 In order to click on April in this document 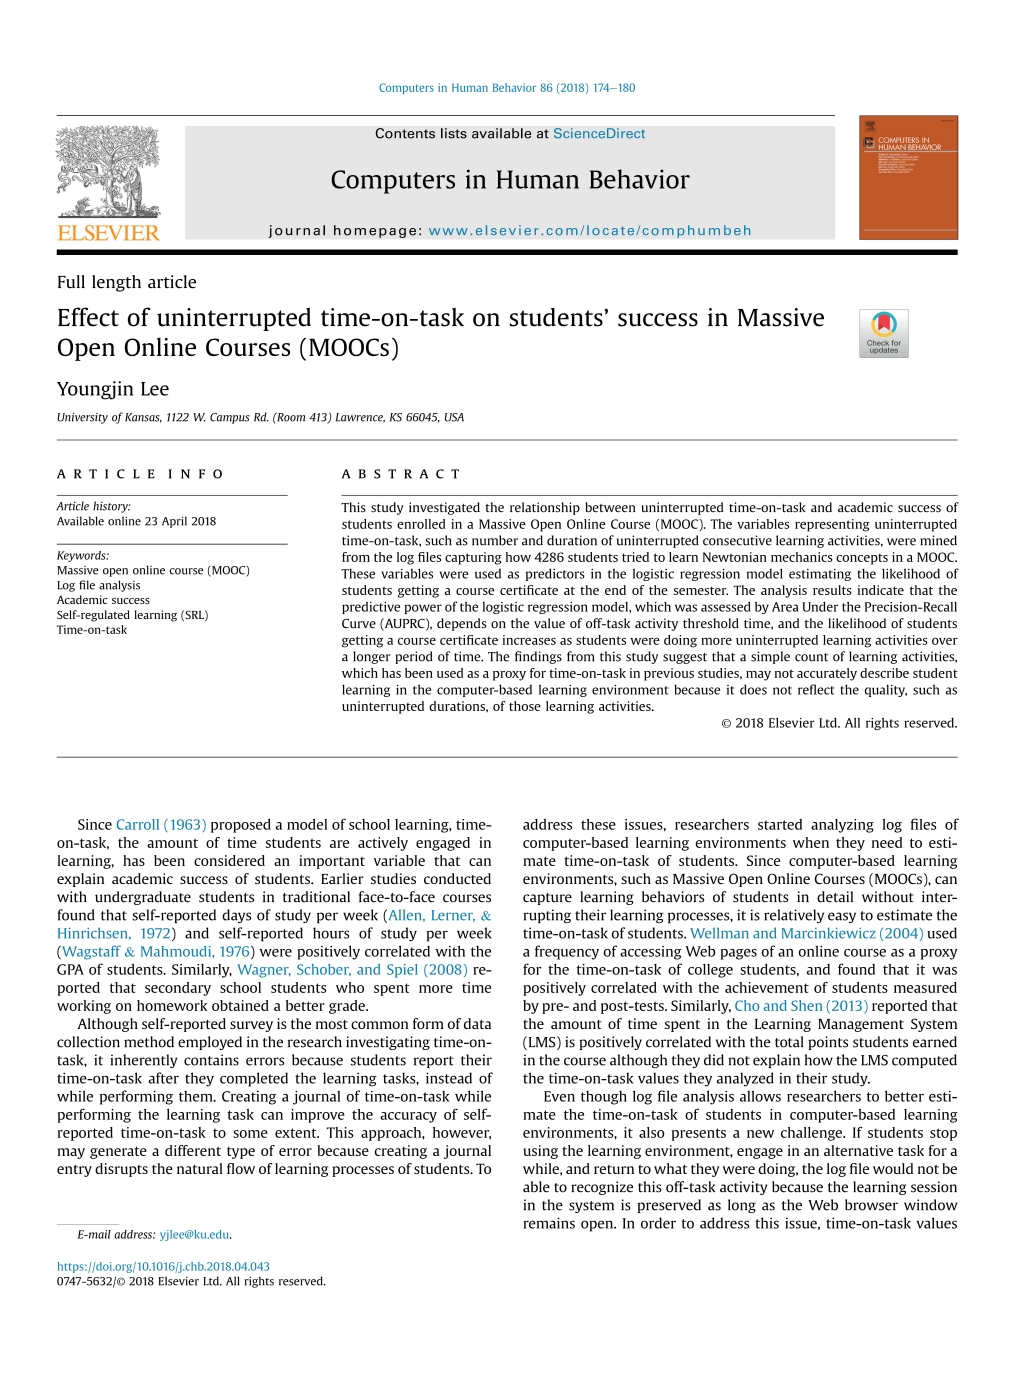, I will do `click(174, 522)`.
